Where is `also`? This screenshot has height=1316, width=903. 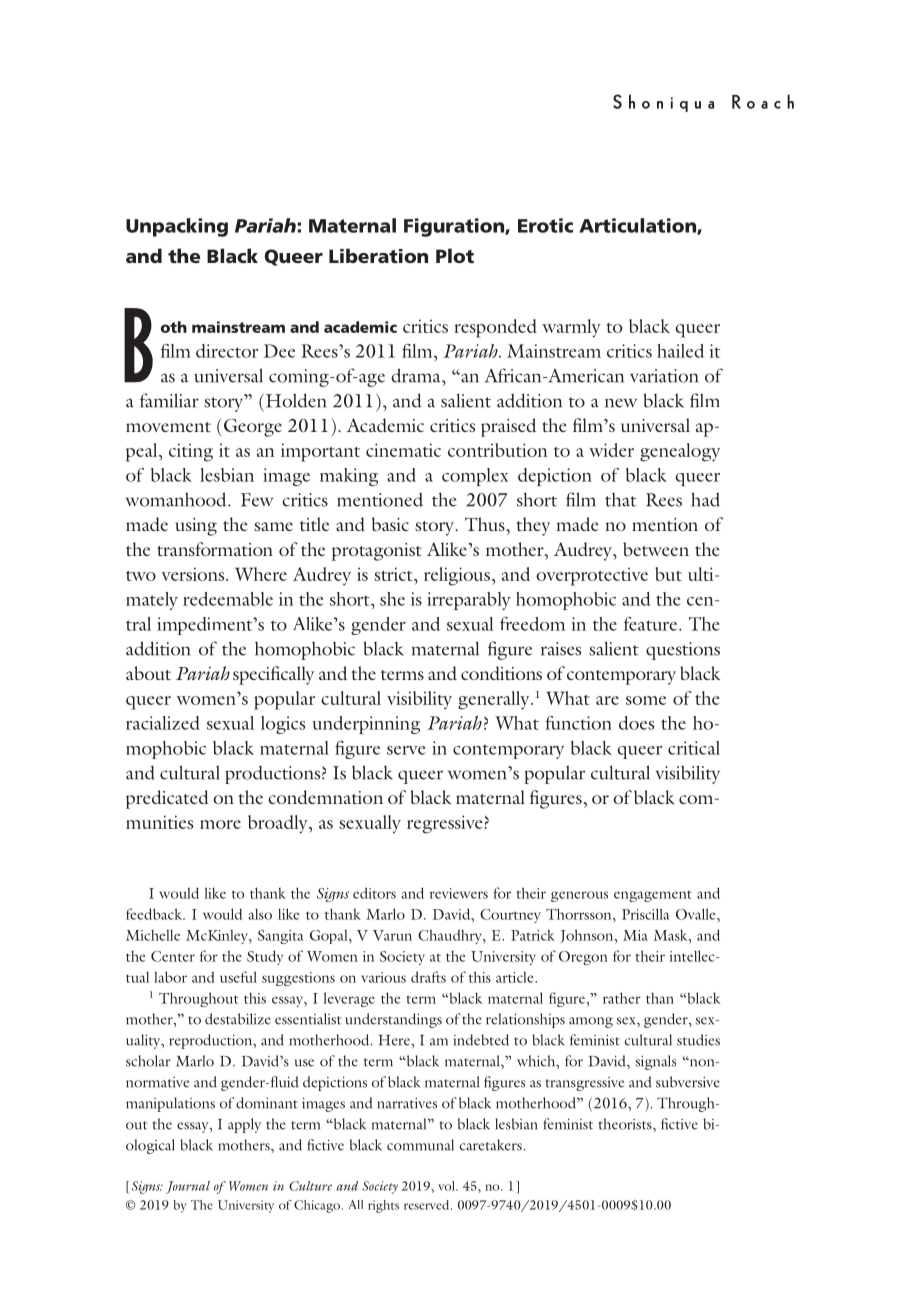 also is located at coordinates (260, 914).
